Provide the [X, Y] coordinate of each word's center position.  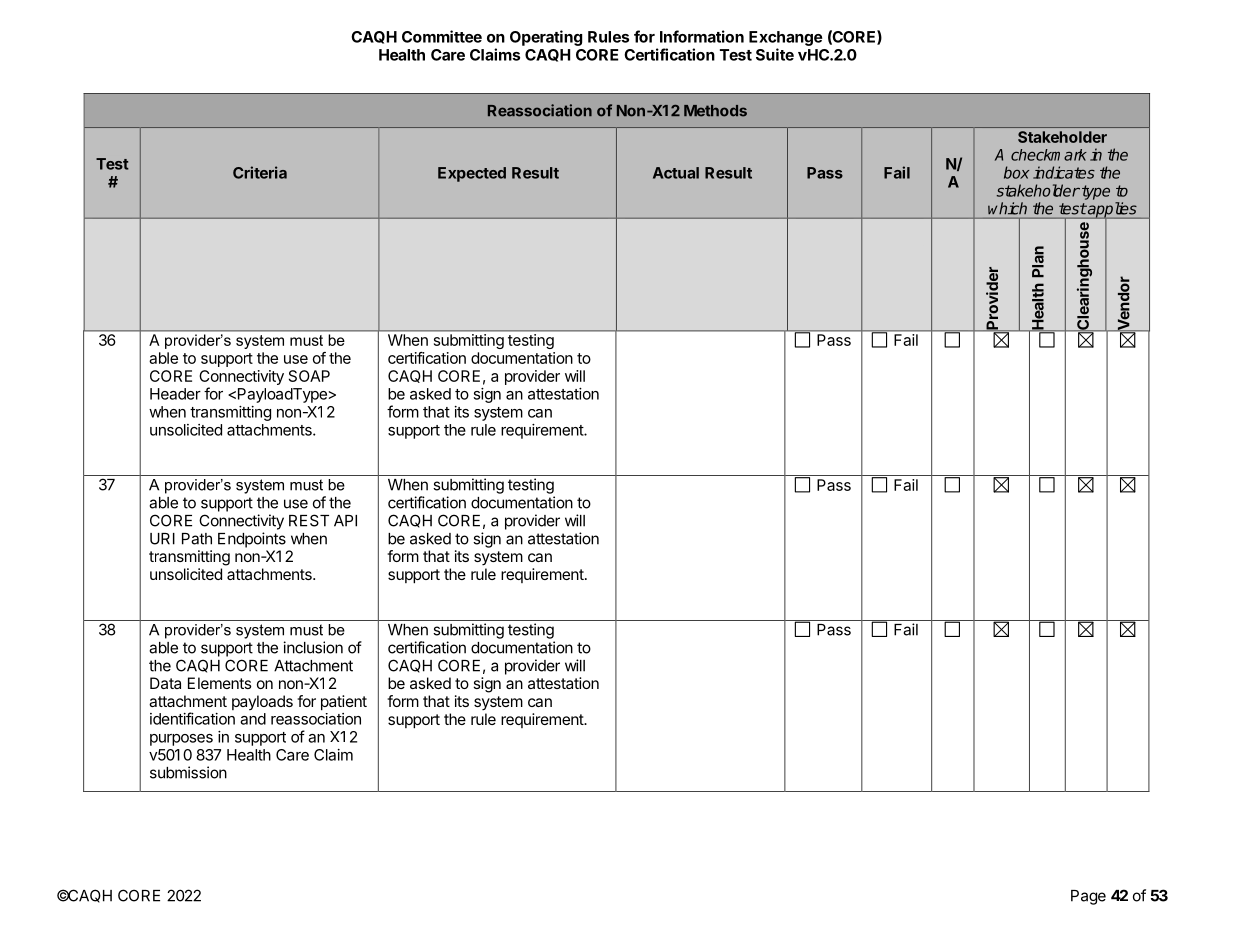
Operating [546, 38]
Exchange [786, 38]
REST [309, 520]
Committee [442, 36]
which [1007, 208]
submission [188, 772]
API [345, 521]
